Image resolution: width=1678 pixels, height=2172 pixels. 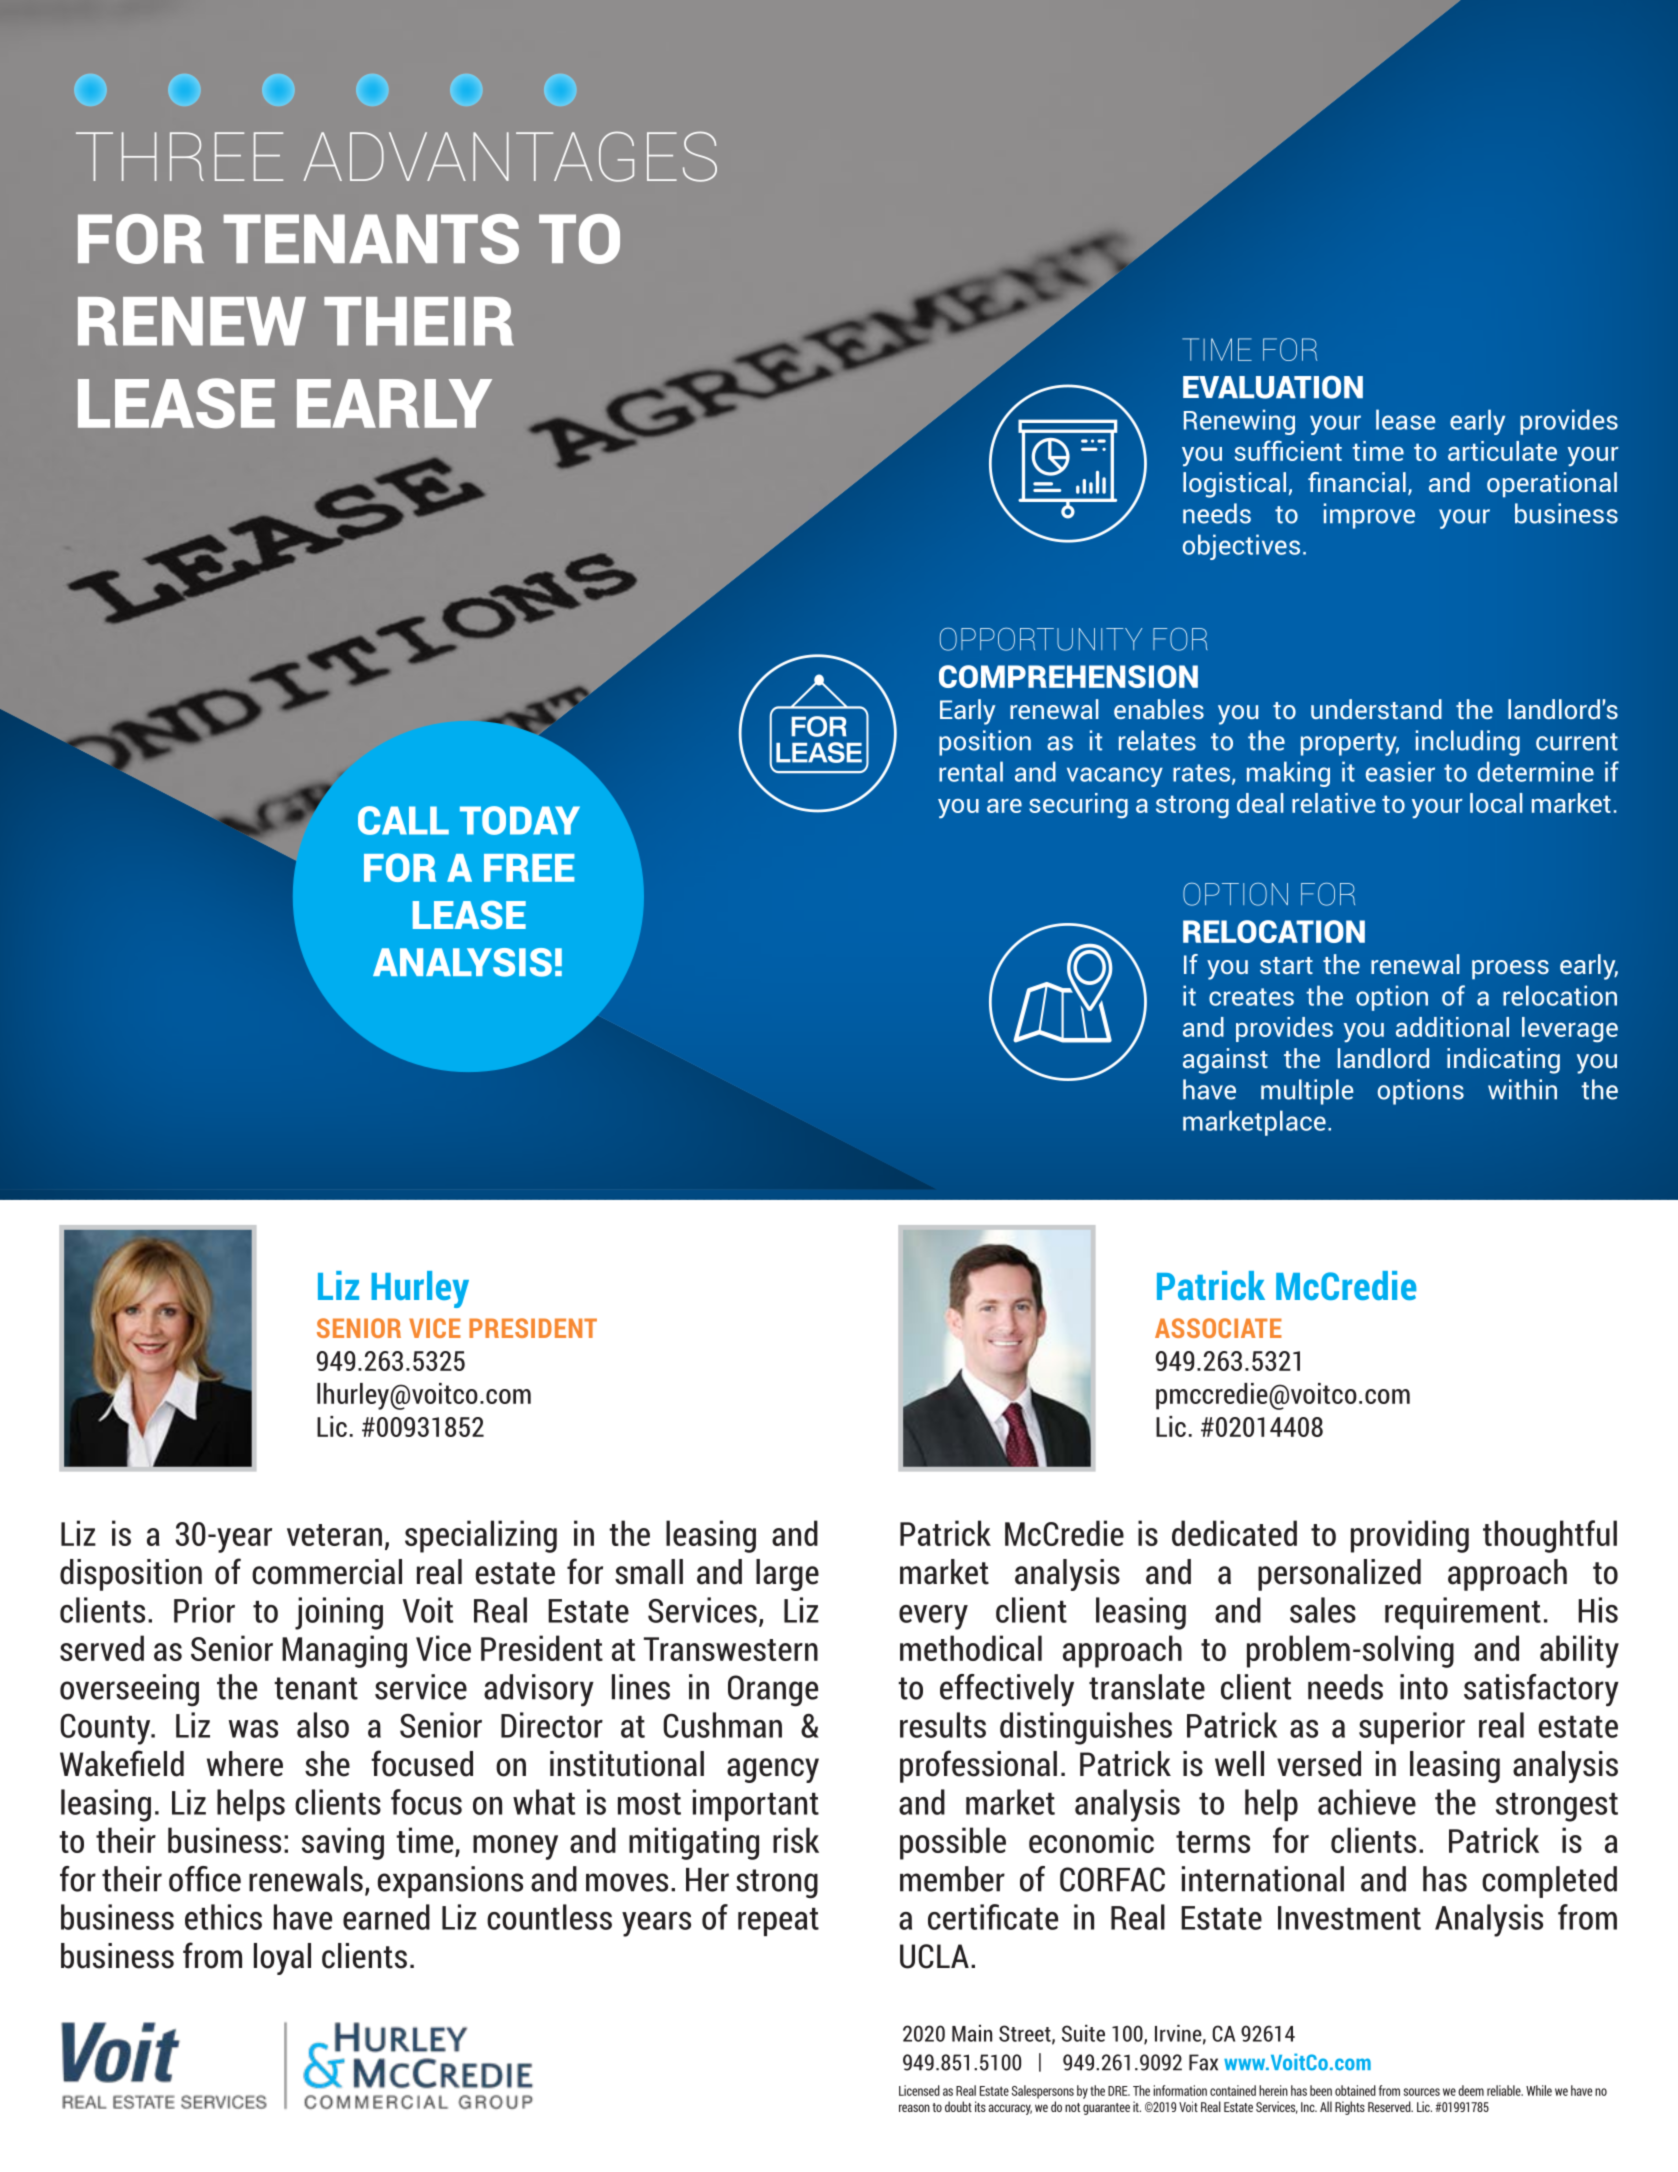 What do you see at coordinates (179, 156) in the screenshot?
I see `THREE` at bounding box center [179, 156].
